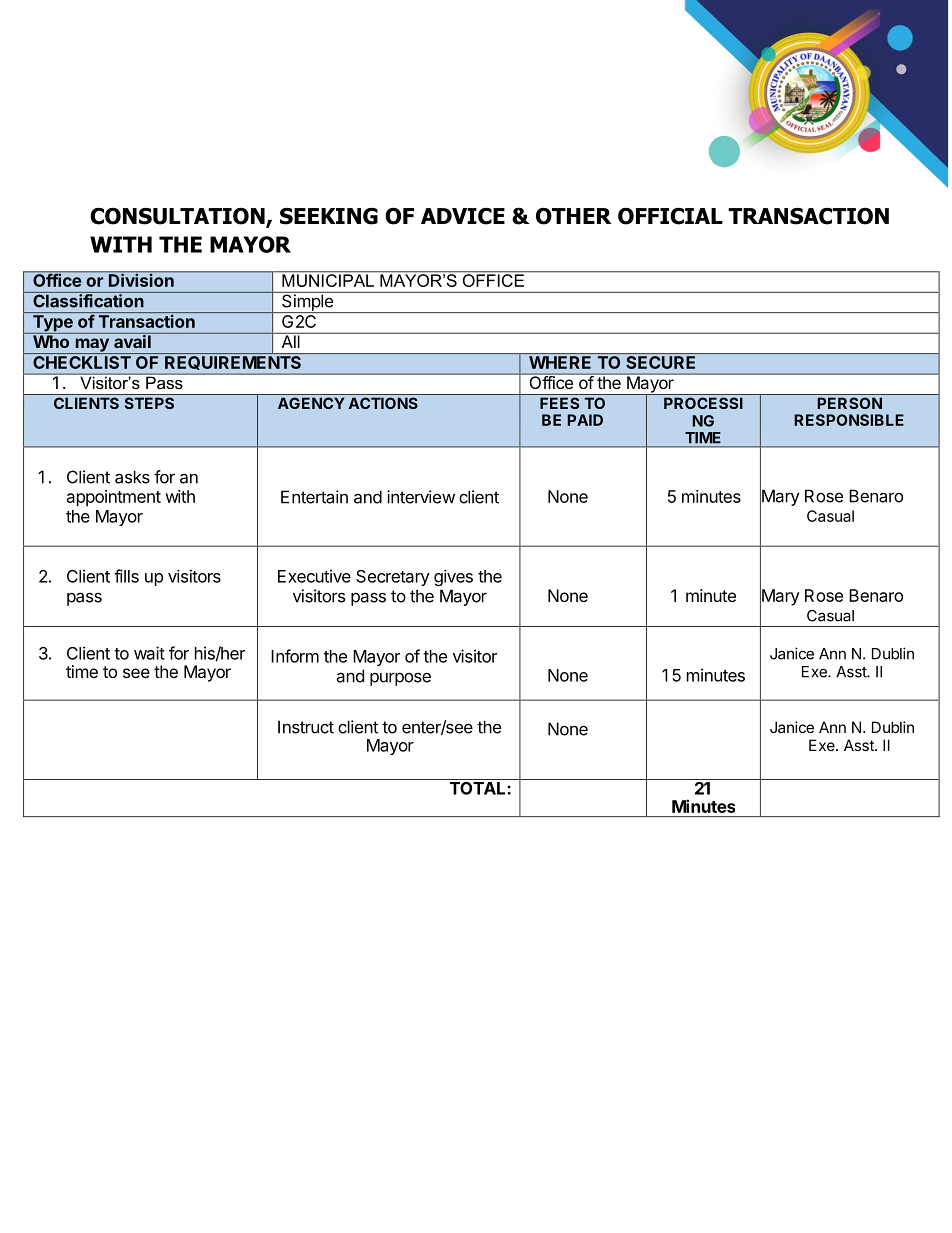 The height and width of the screenshot is (1233, 952). What do you see at coordinates (178, 217) in the screenshot?
I see `CONSULTATION` at bounding box center [178, 217].
